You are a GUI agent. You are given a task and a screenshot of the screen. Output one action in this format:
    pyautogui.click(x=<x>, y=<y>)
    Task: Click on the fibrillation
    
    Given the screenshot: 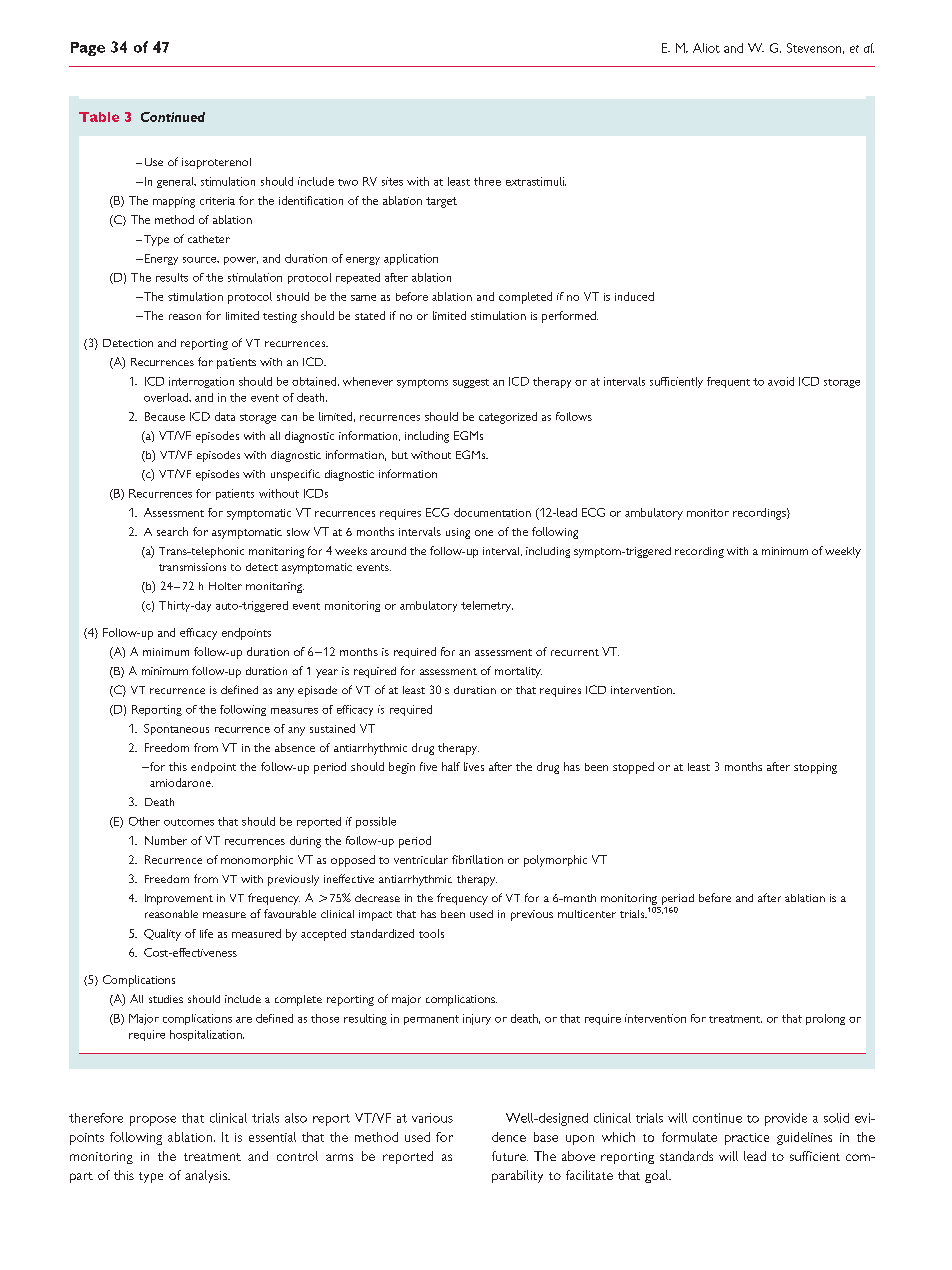 What is the action you would take?
    pyautogui.click(x=477, y=859)
